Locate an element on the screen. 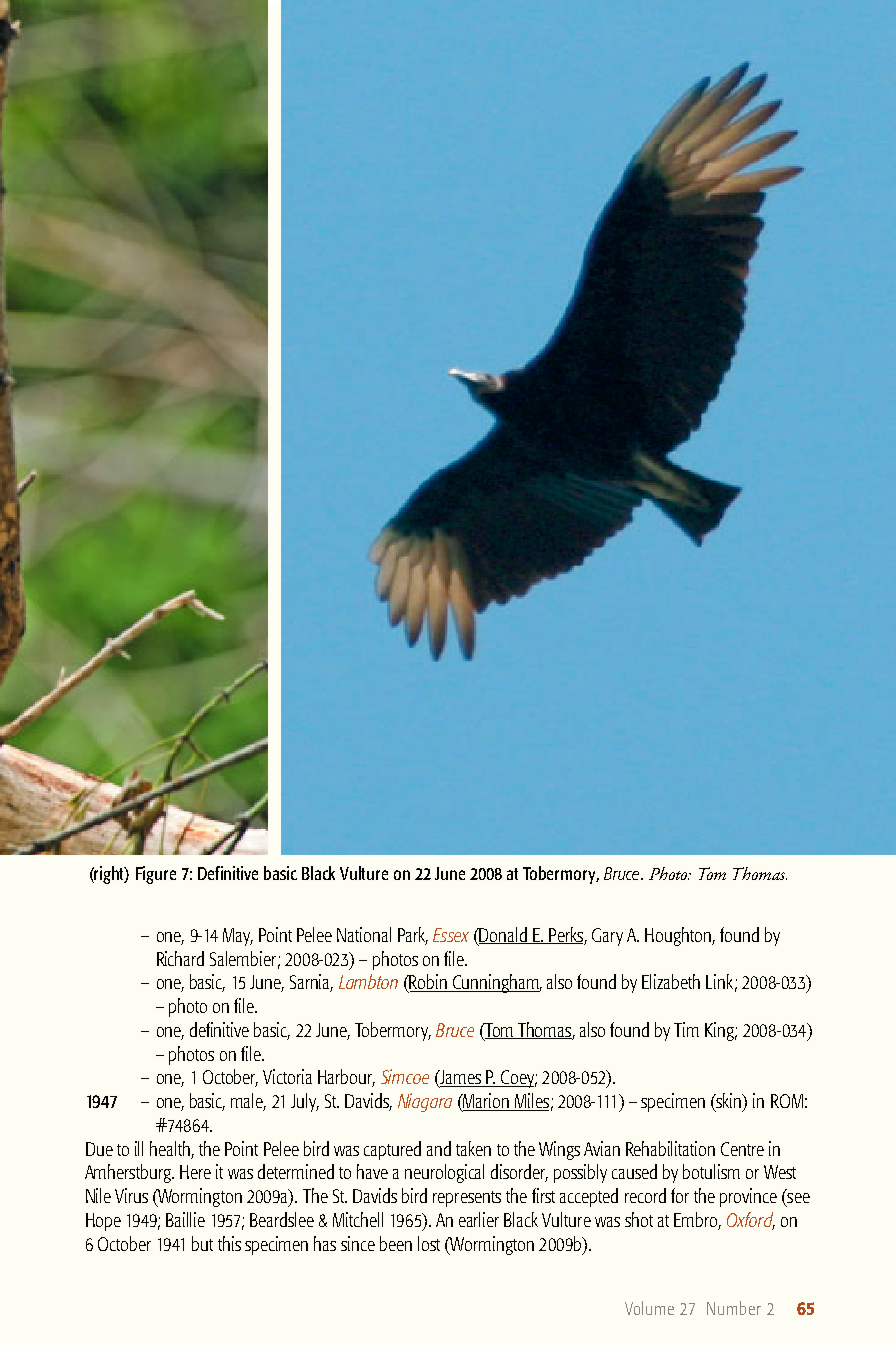  health is located at coordinates (170, 1148).
